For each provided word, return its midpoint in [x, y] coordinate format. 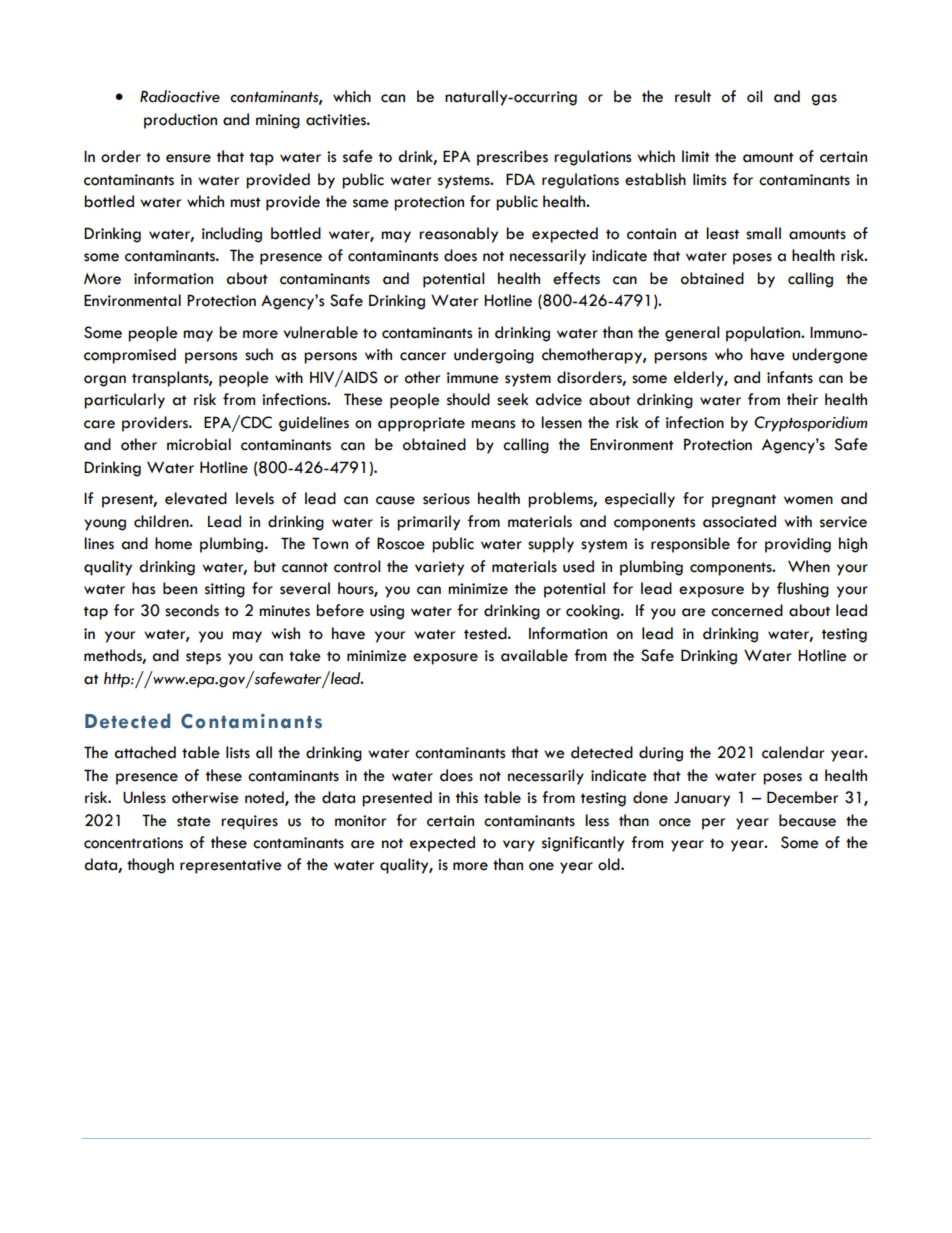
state [194, 821]
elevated [196, 498]
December [802, 797]
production [180, 121]
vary [519, 846]
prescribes [512, 158]
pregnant [744, 501]
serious [446, 499]
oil [755, 96]
